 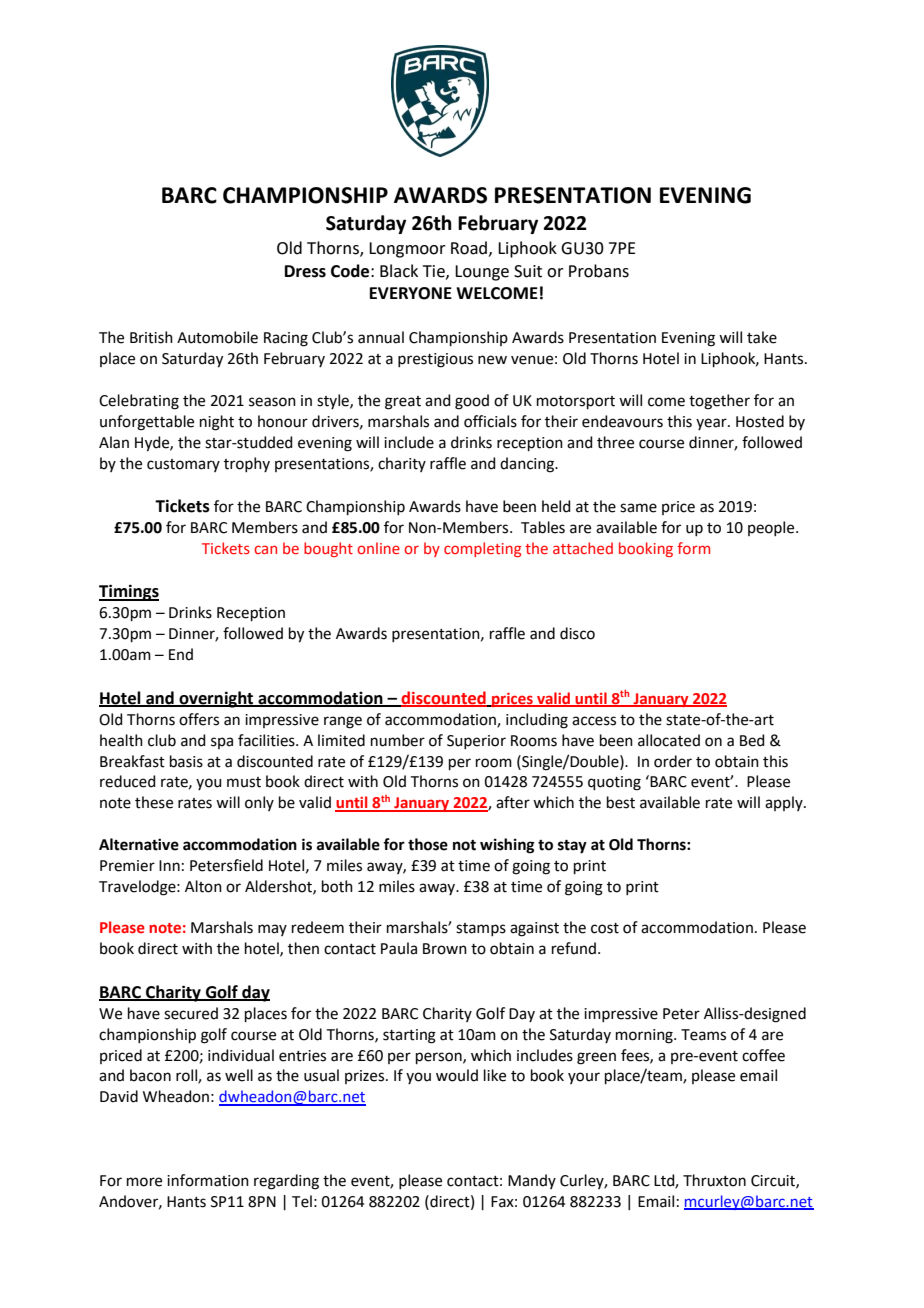 What do you see at coordinates (183, 465) in the page?
I see `customary` at bounding box center [183, 465].
